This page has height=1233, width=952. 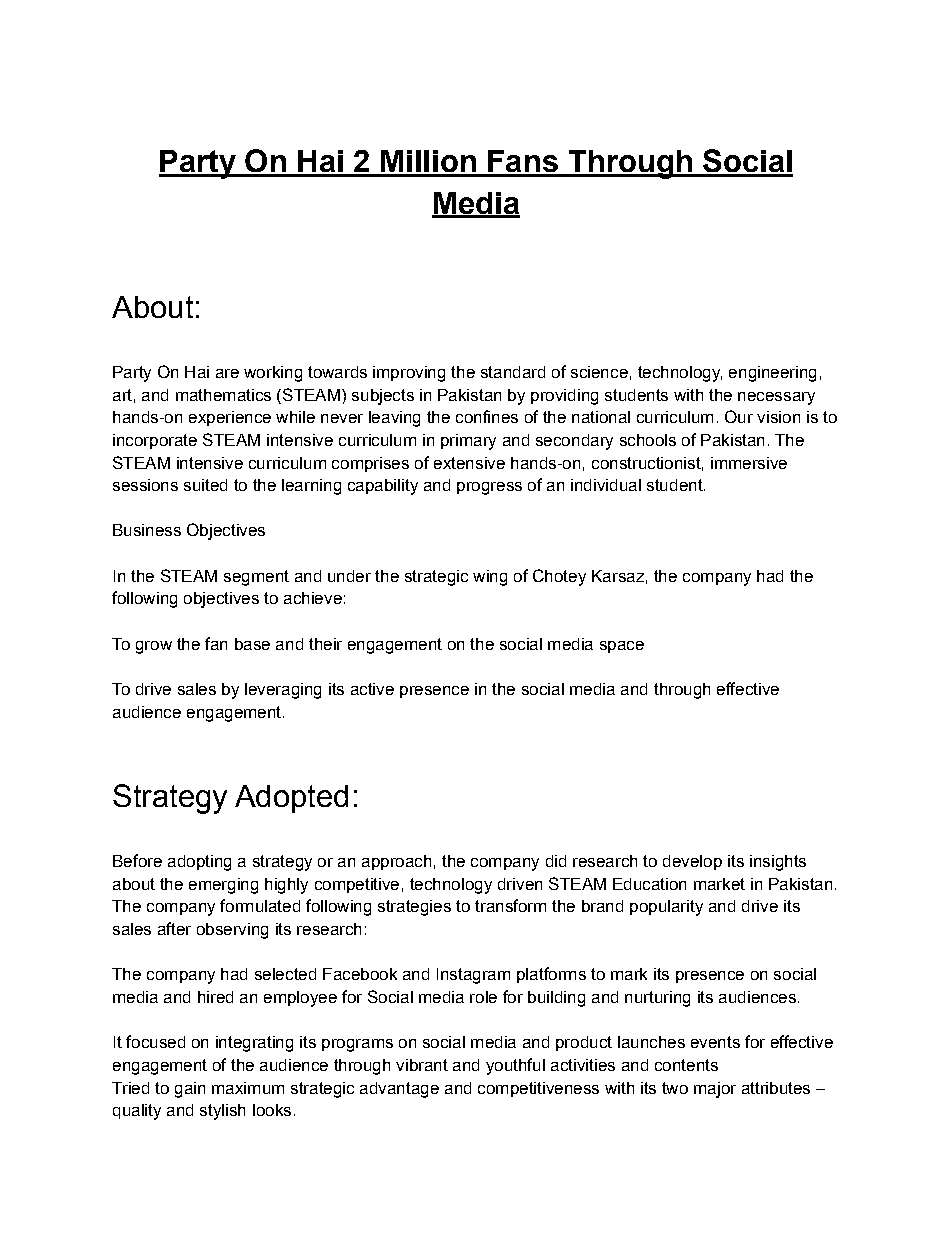 What do you see at coordinates (739, 416) in the page?
I see `Our` at bounding box center [739, 416].
